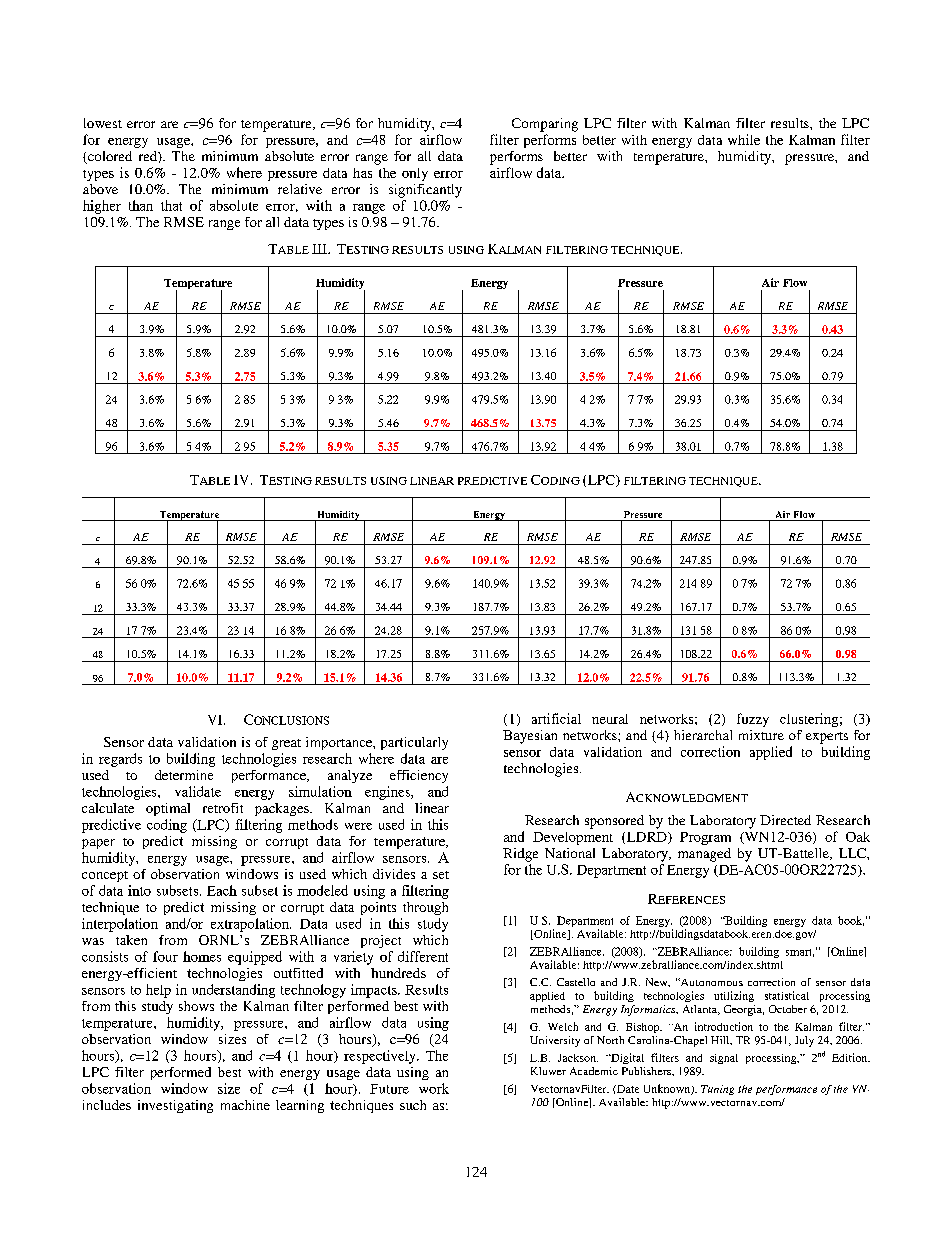 The image size is (952, 1233). Describe the element at coordinates (175, 1106) in the document. I see `investigating` at that location.
